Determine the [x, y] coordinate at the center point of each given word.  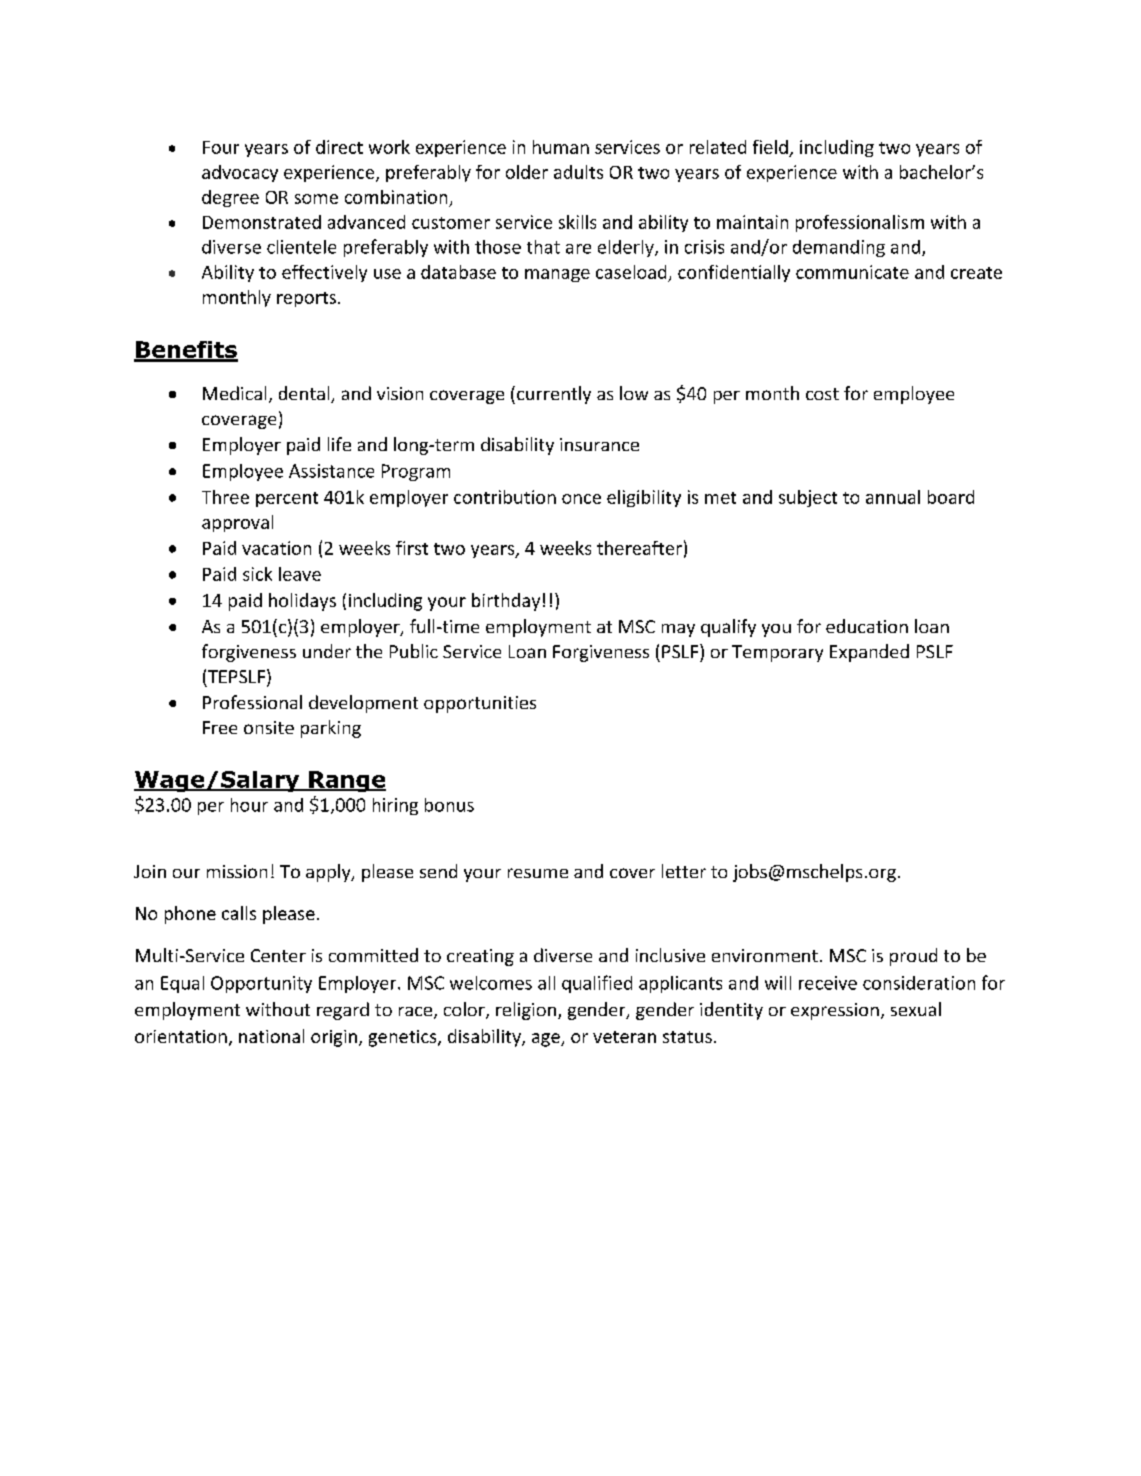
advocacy [240, 173]
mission [237, 871]
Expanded [869, 653]
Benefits [186, 351]
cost [822, 394]
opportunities [480, 704]
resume [538, 873]
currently [554, 395]
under [327, 651]
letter [684, 871]
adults [578, 172]
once [581, 499]
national [271, 1036]
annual [893, 497]
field [770, 147]
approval [237, 523]
